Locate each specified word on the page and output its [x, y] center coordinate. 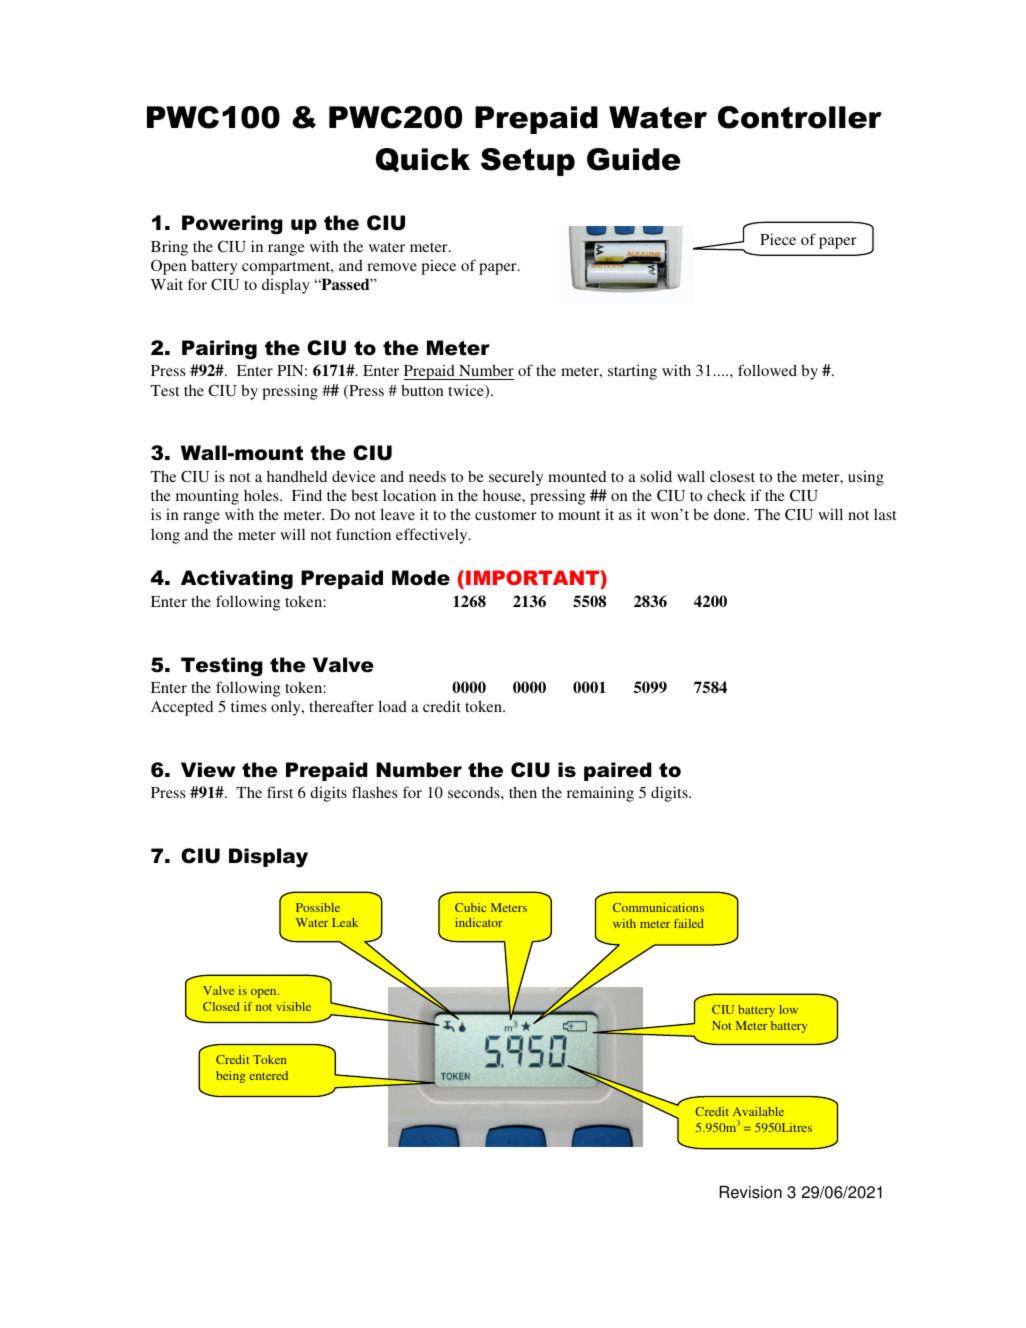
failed [689, 923]
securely [516, 478]
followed [767, 370]
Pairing [219, 350]
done [731, 514]
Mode [421, 578]
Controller [800, 117]
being [231, 1077]
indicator [479, 922]
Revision [750, 1192]
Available [758, 1111]
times [249, 706]
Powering [232, 225]
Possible [318, 907]
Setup [528, 162]
